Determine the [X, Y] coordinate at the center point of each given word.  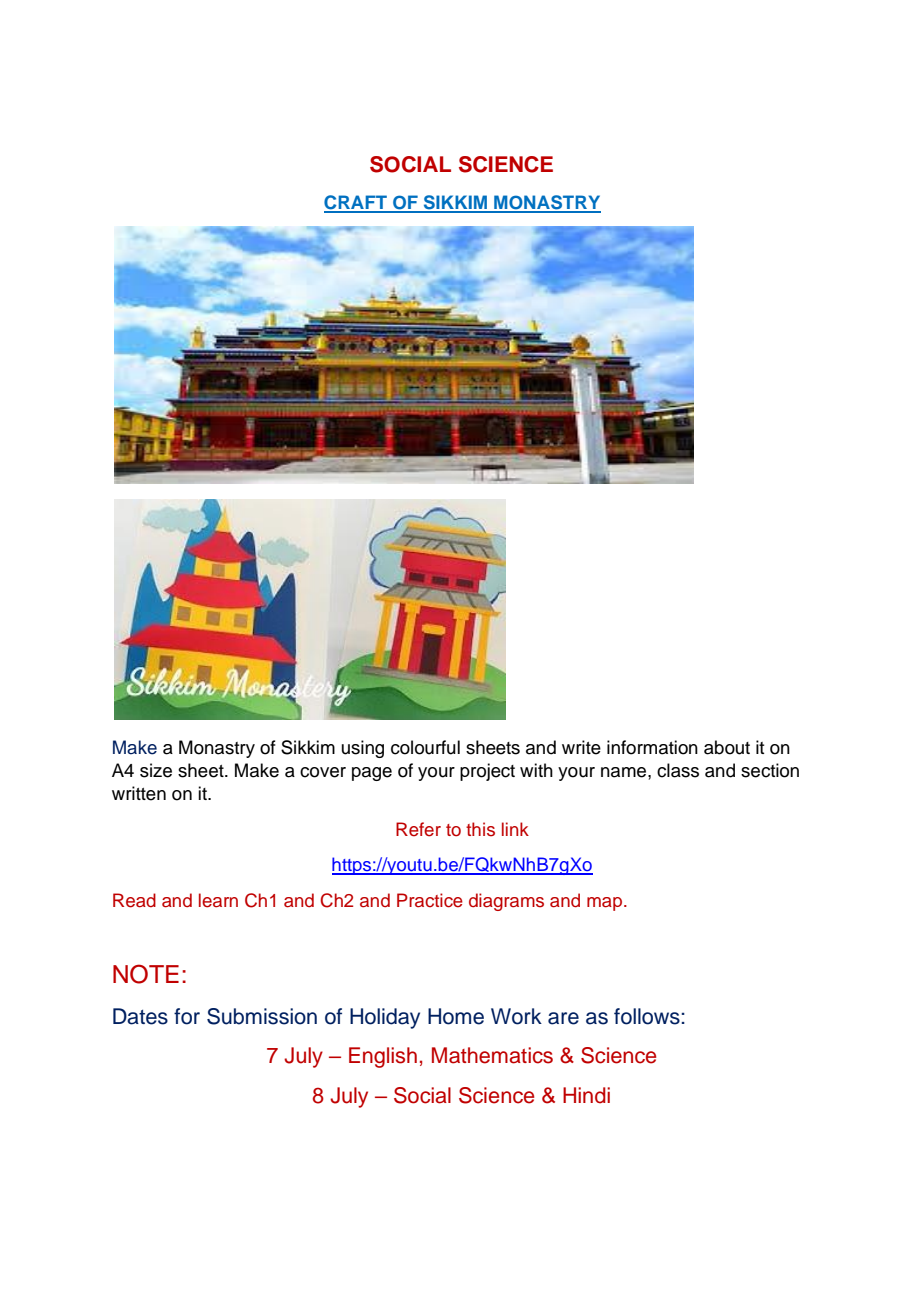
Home [456, 1016]
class [678, 770]
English [383, 1057]
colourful [425, 747]
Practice [430, 900]
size [156, 770]
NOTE [146, 974]
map [604, 904]
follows [647, 1016]
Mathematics [492, 1055]
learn [218, 900]
